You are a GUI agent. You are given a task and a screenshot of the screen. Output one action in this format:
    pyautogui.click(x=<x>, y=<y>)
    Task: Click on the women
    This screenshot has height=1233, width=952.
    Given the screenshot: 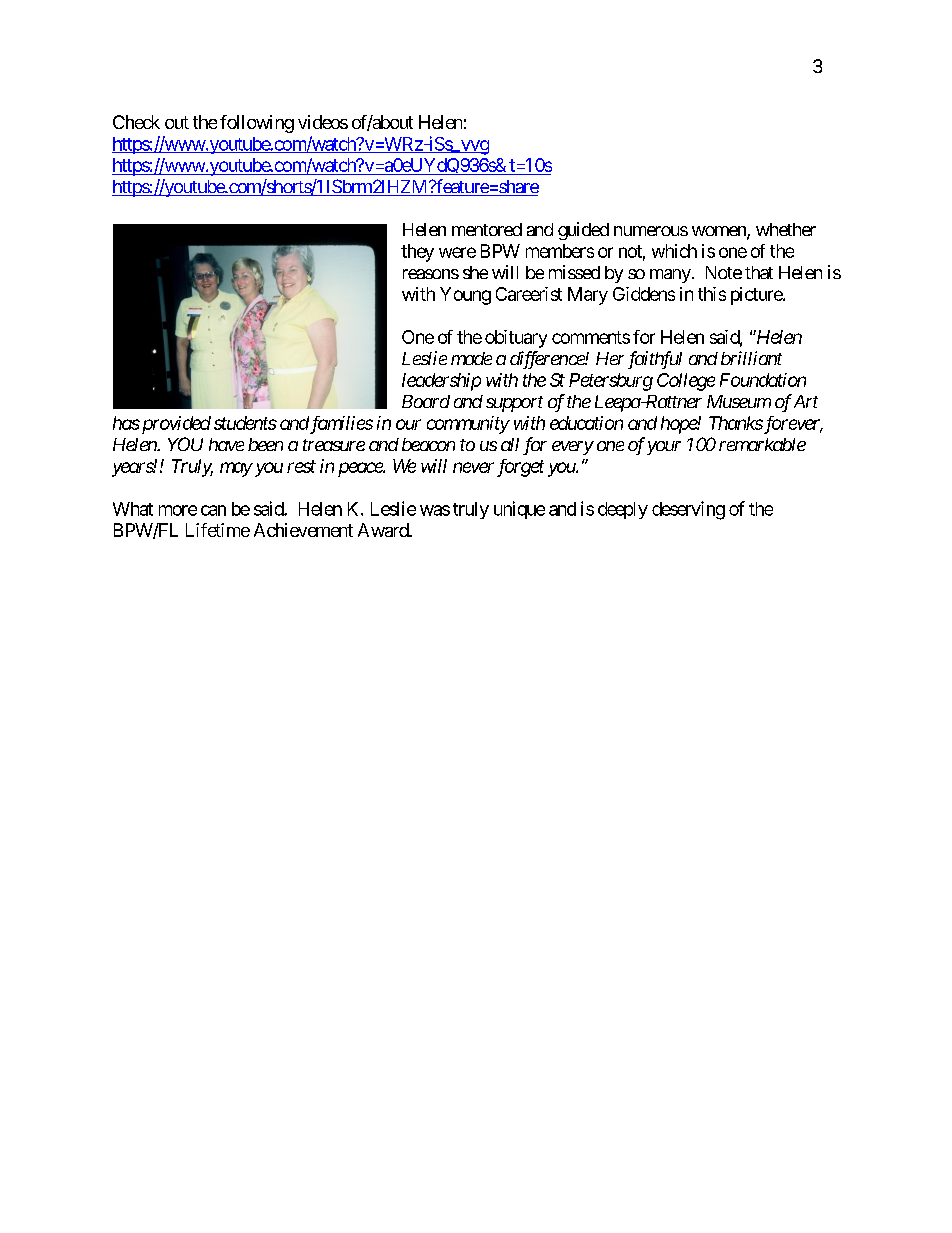 What is the action you would take?
    pyautogui.click(x=720, y=232)
